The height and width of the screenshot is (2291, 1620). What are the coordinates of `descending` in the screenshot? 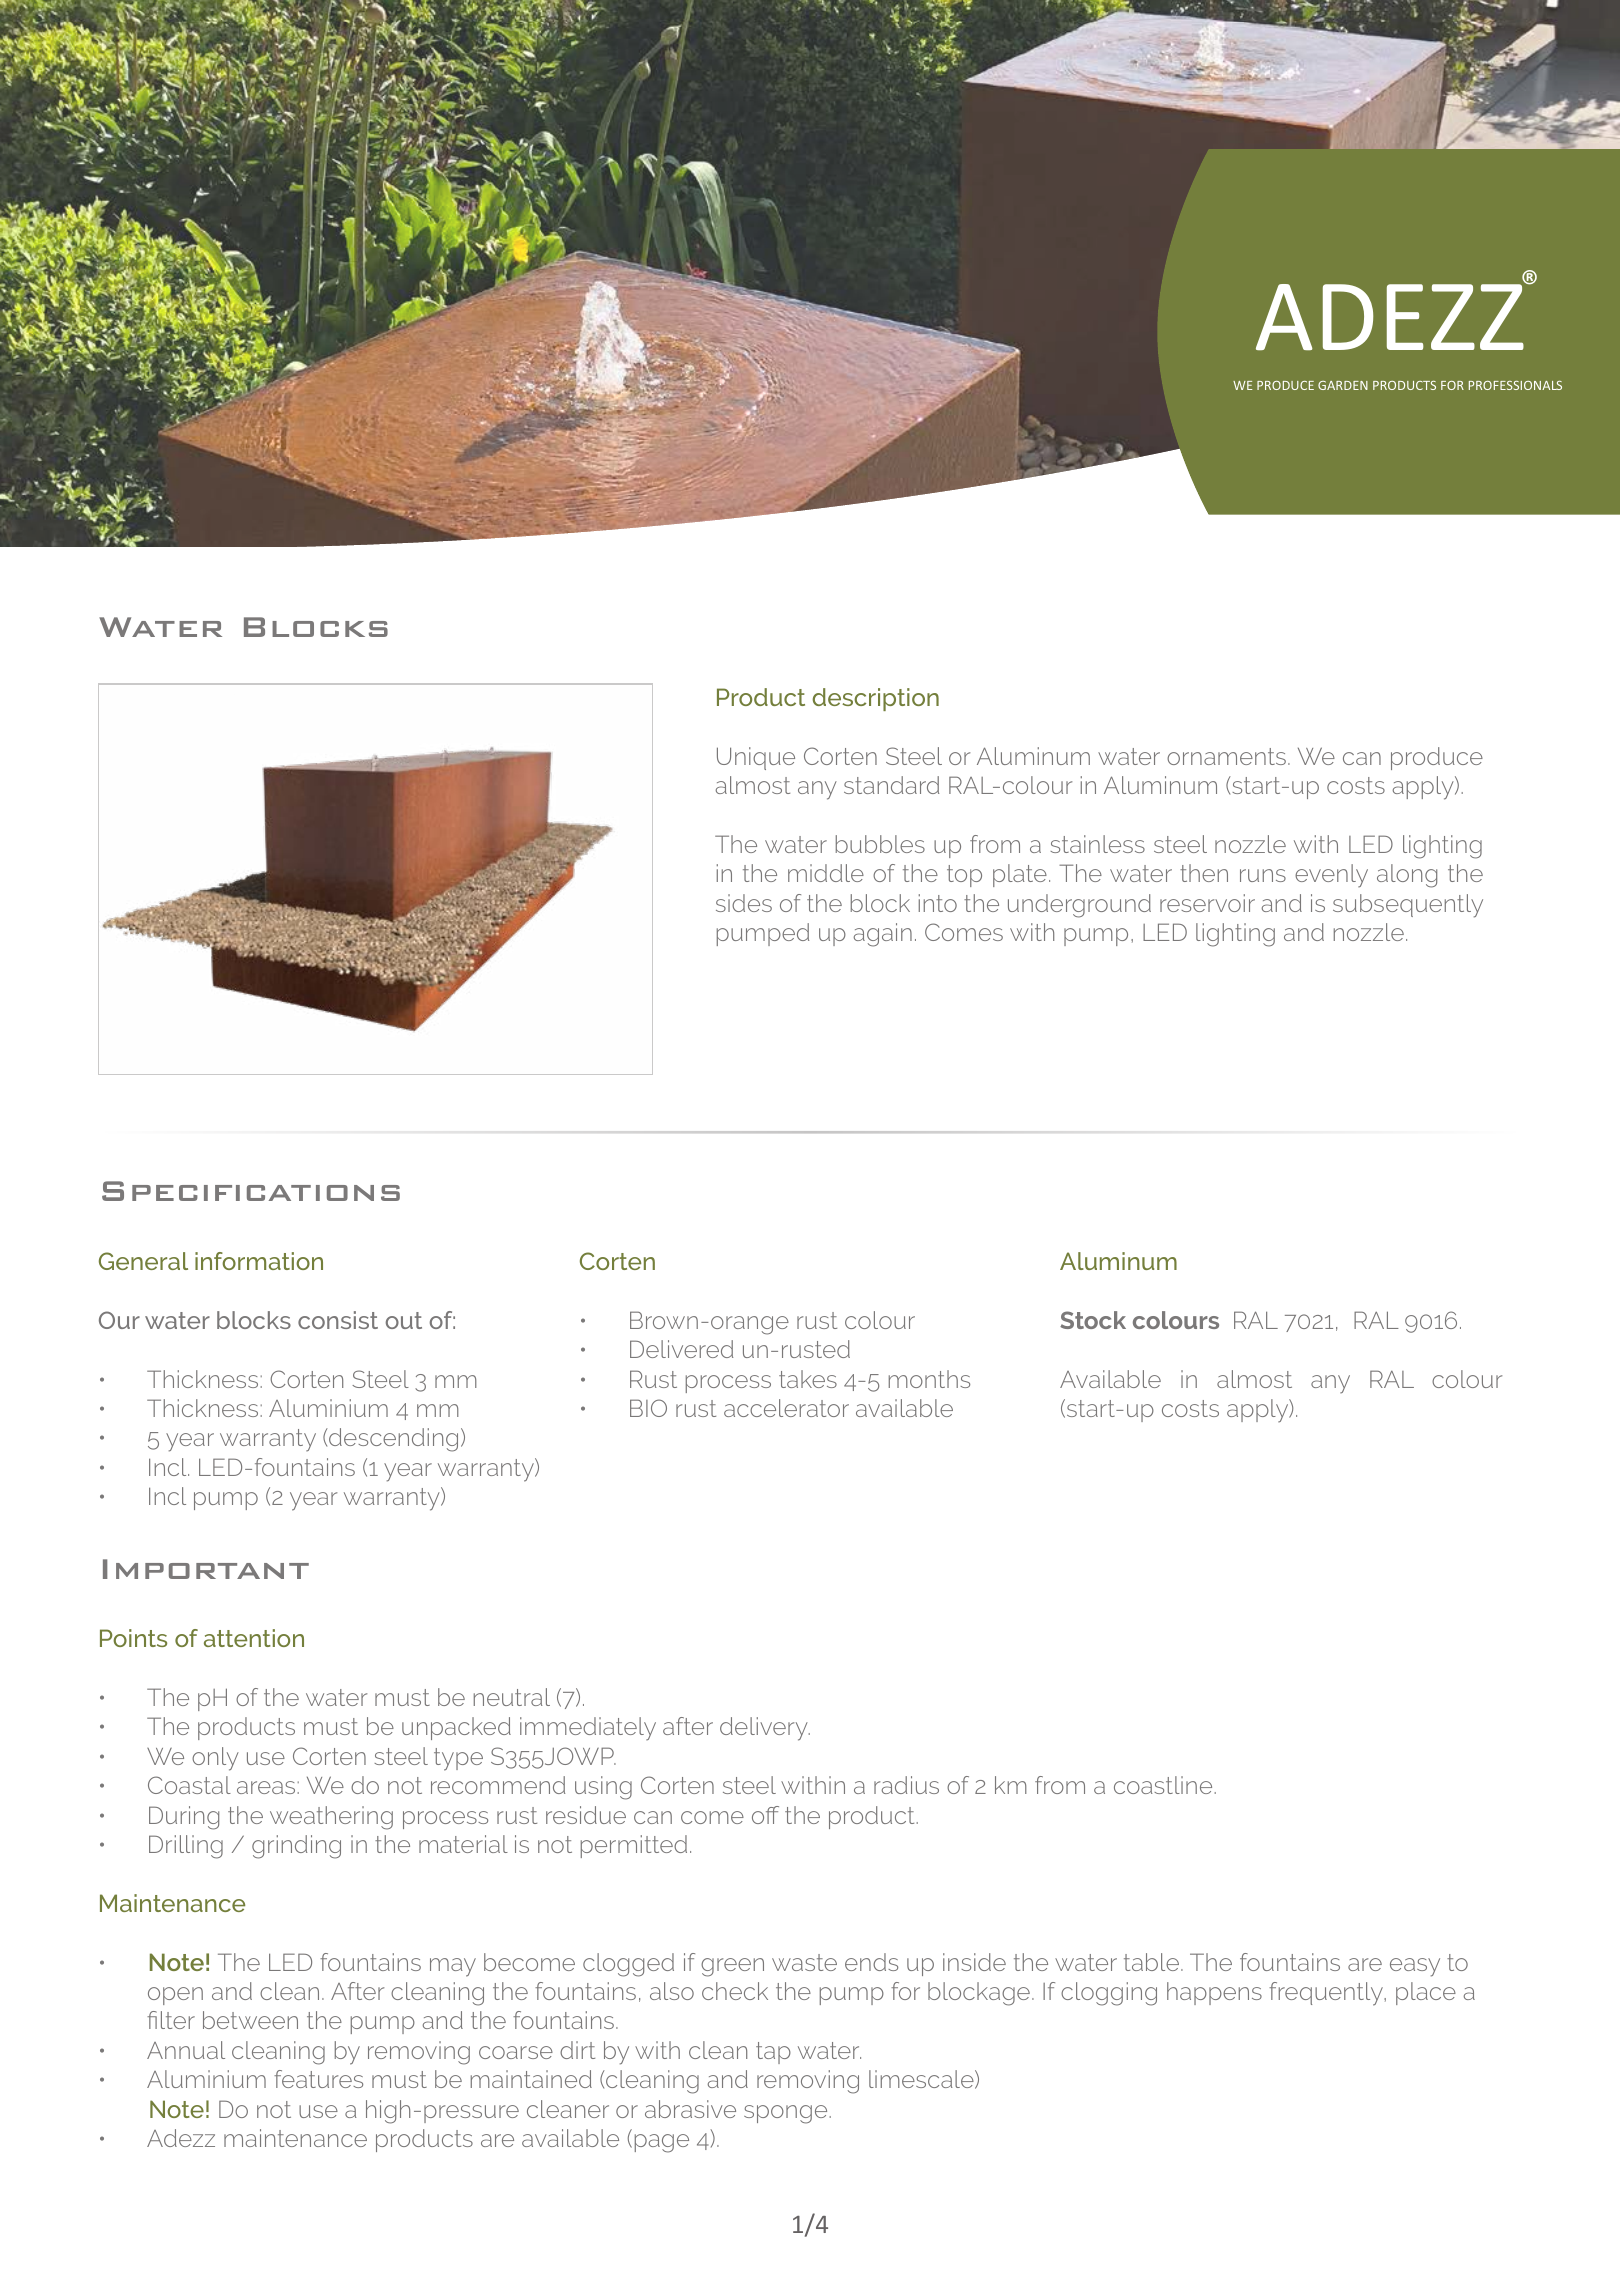 It's located at (392, 1440).
